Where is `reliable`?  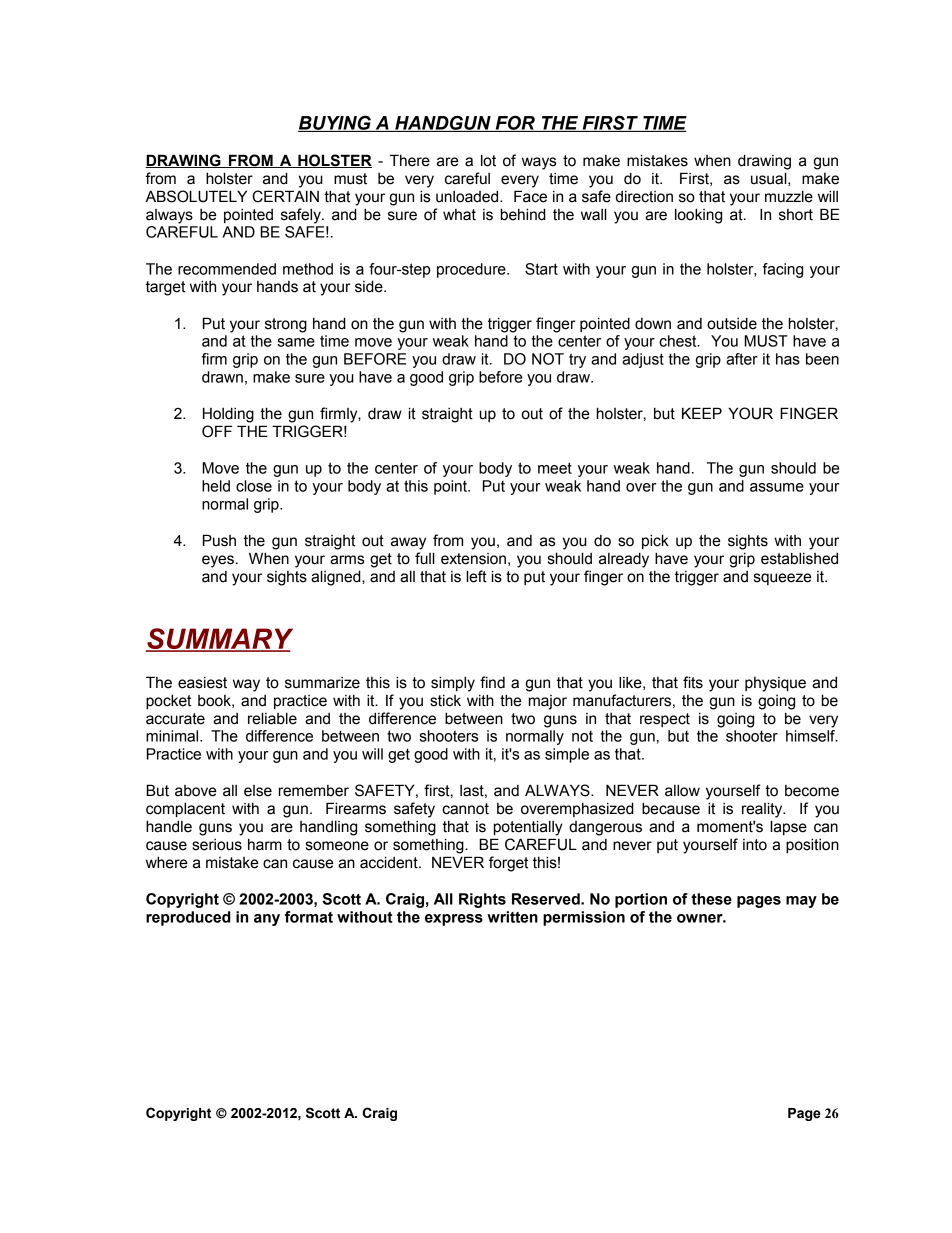 reliable is located at coordinates (272, 718).
